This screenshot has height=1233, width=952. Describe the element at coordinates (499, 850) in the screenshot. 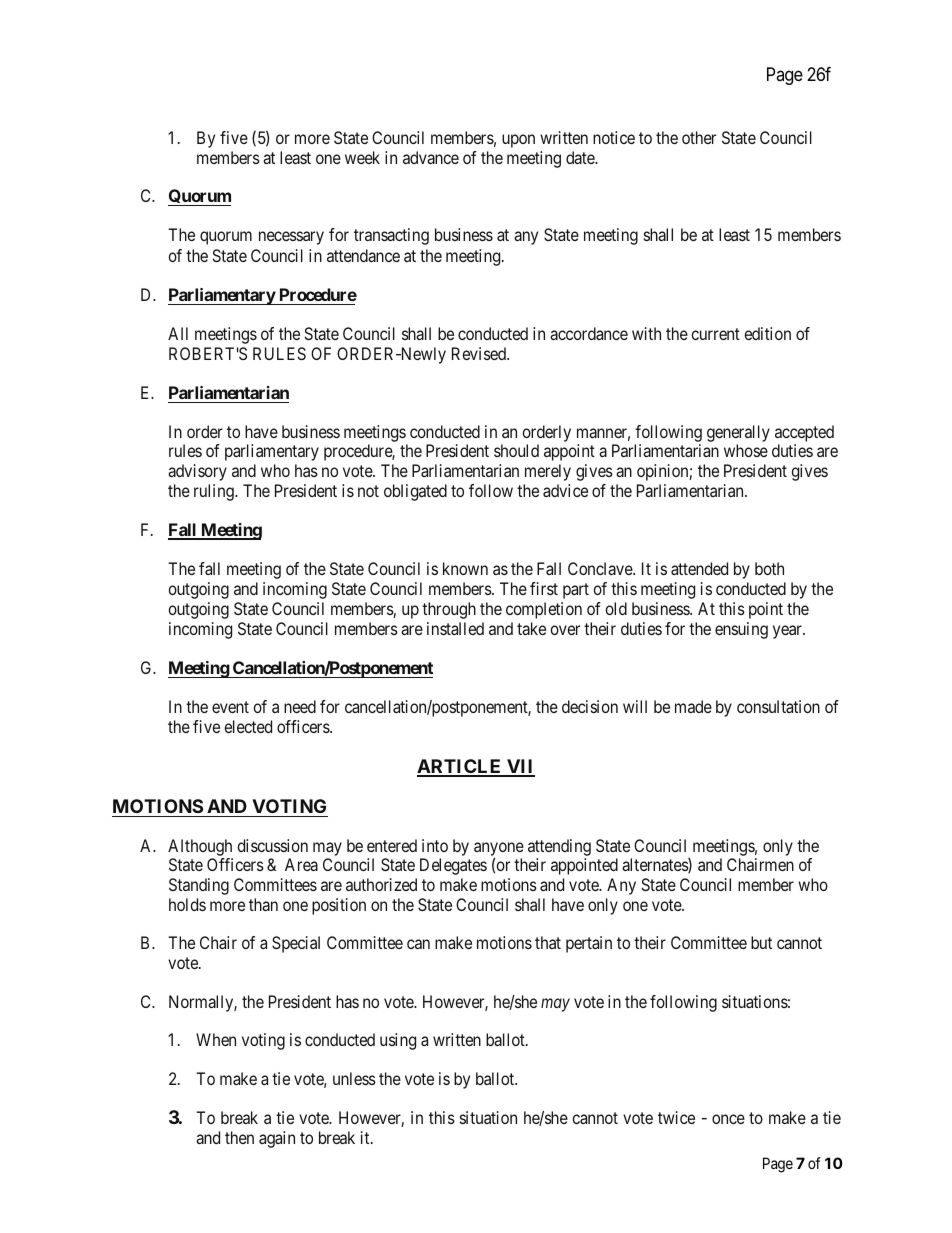

I see `anyone` at that location.
